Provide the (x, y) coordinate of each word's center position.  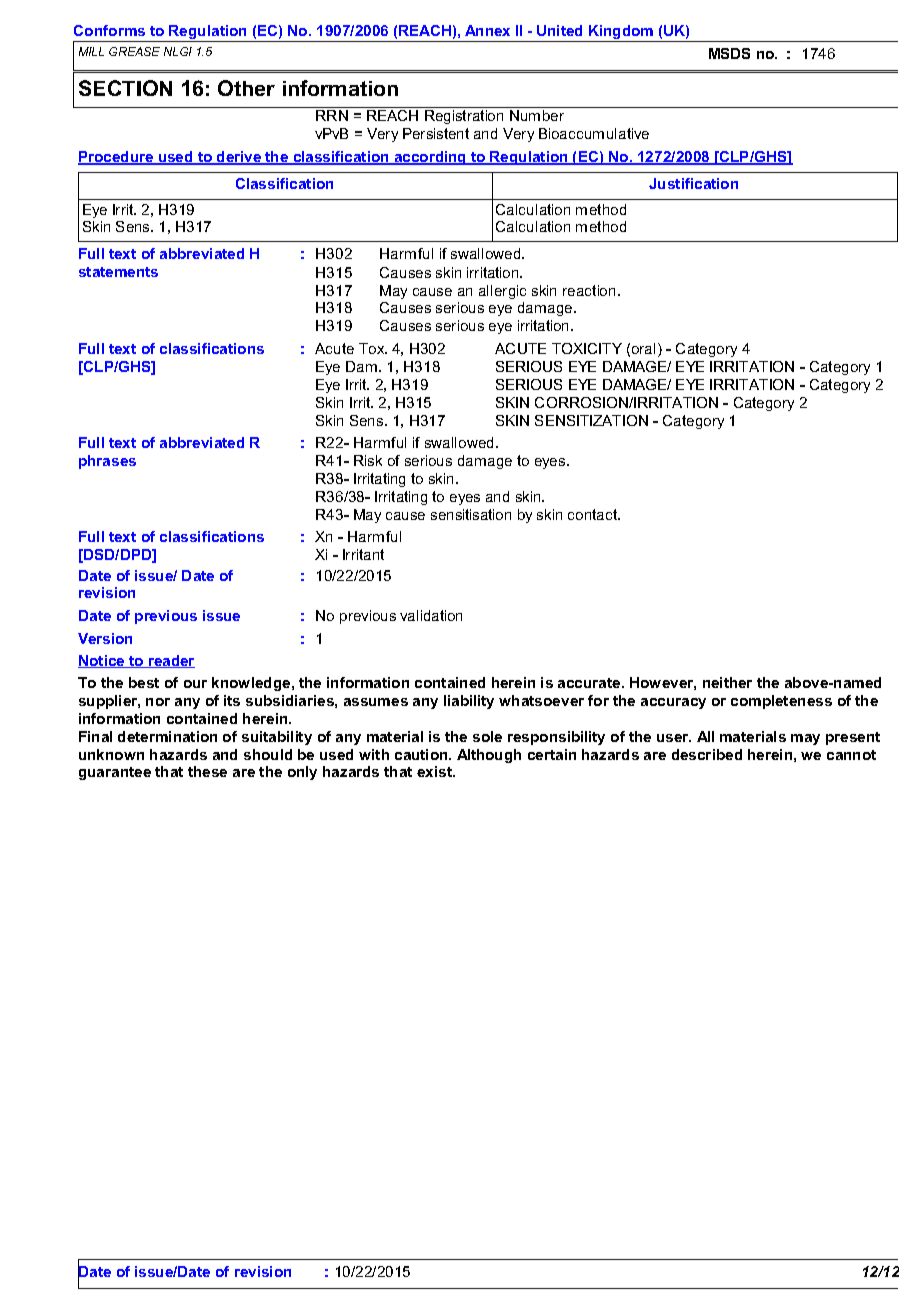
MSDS (729, 53)
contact (594, 514)
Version (105, 638)
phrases (107, 462)
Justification (693, 183)
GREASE (134, 51)
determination (167, 736)
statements (118, 272)
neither (727, 682)
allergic (502, 292)
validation (431, 615)
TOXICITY (587, 348)
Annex (487, 30)
